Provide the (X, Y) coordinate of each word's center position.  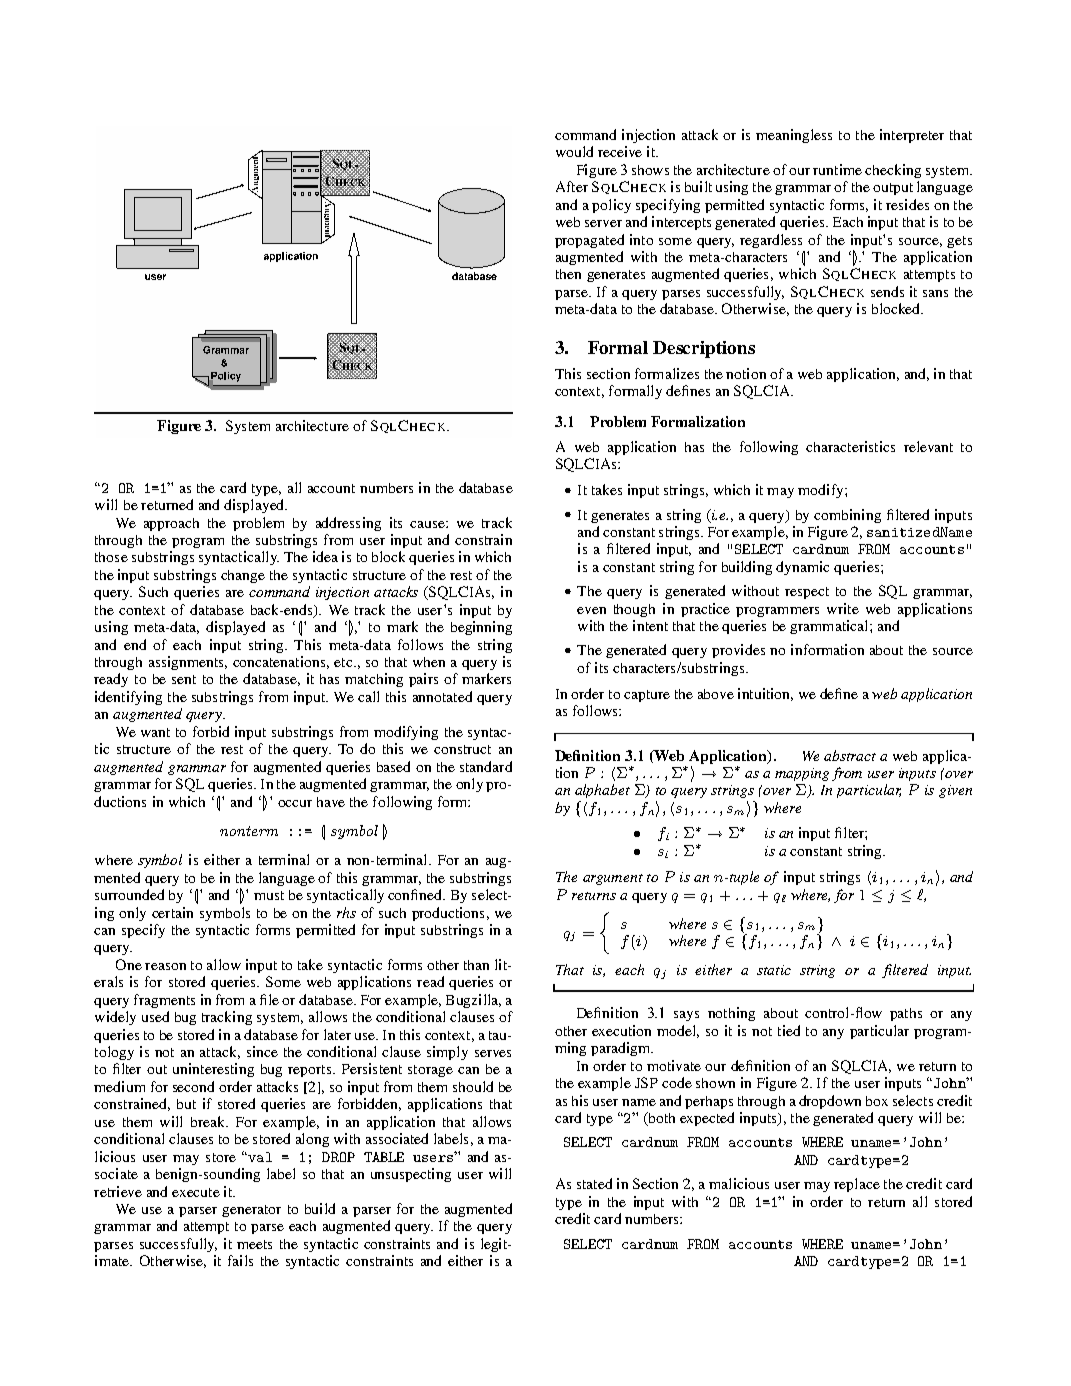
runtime (837, 169)
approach (171, 524)
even (591, 610)
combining (847, 516)
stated (594, 1183)
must (269, 895)
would (574, 151)
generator (251, 1211)
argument (613, 879)
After (572, 186)
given (955, 791)
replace (857, 1185)
